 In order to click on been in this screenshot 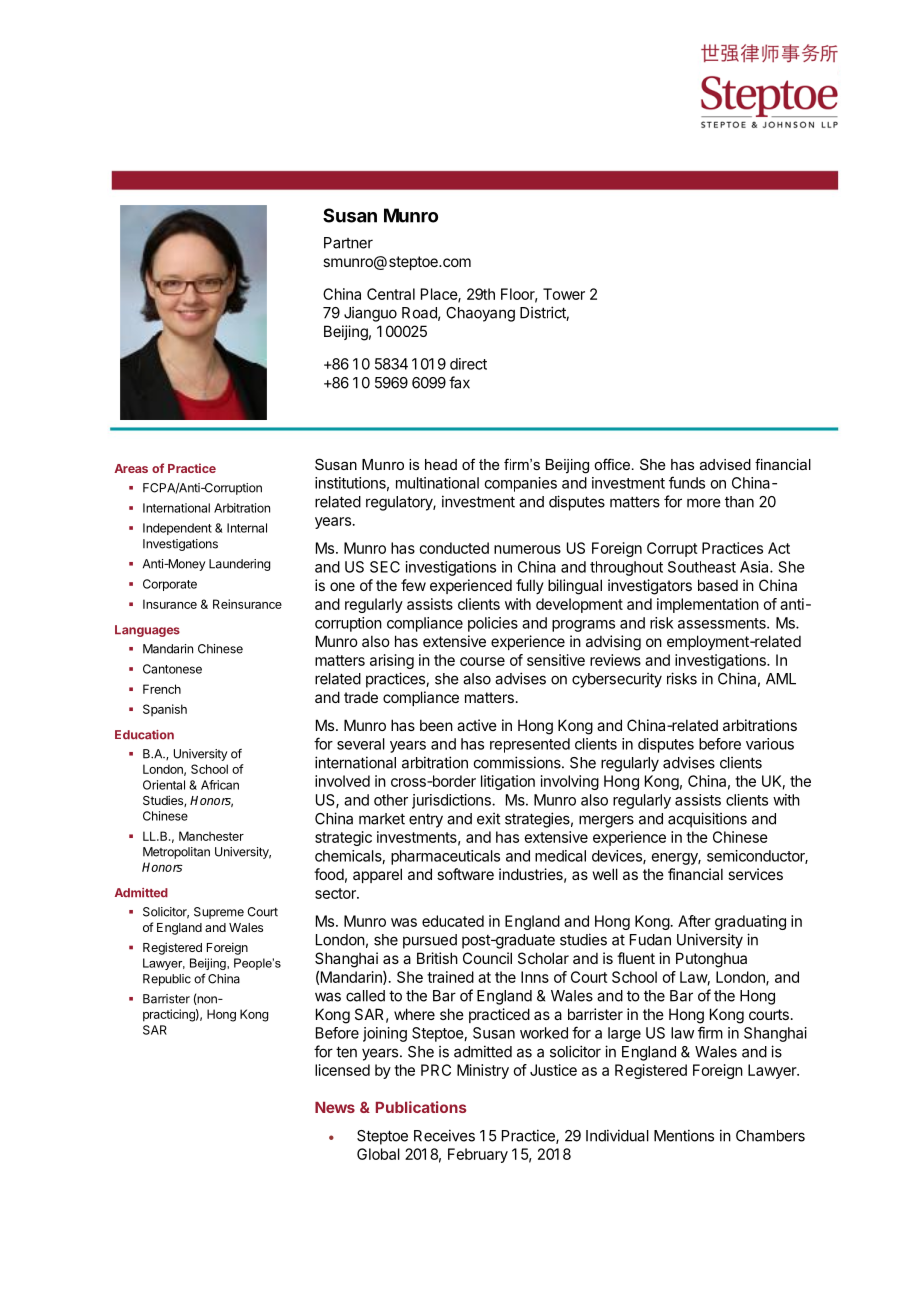, I will do `click(436, 725)`.
